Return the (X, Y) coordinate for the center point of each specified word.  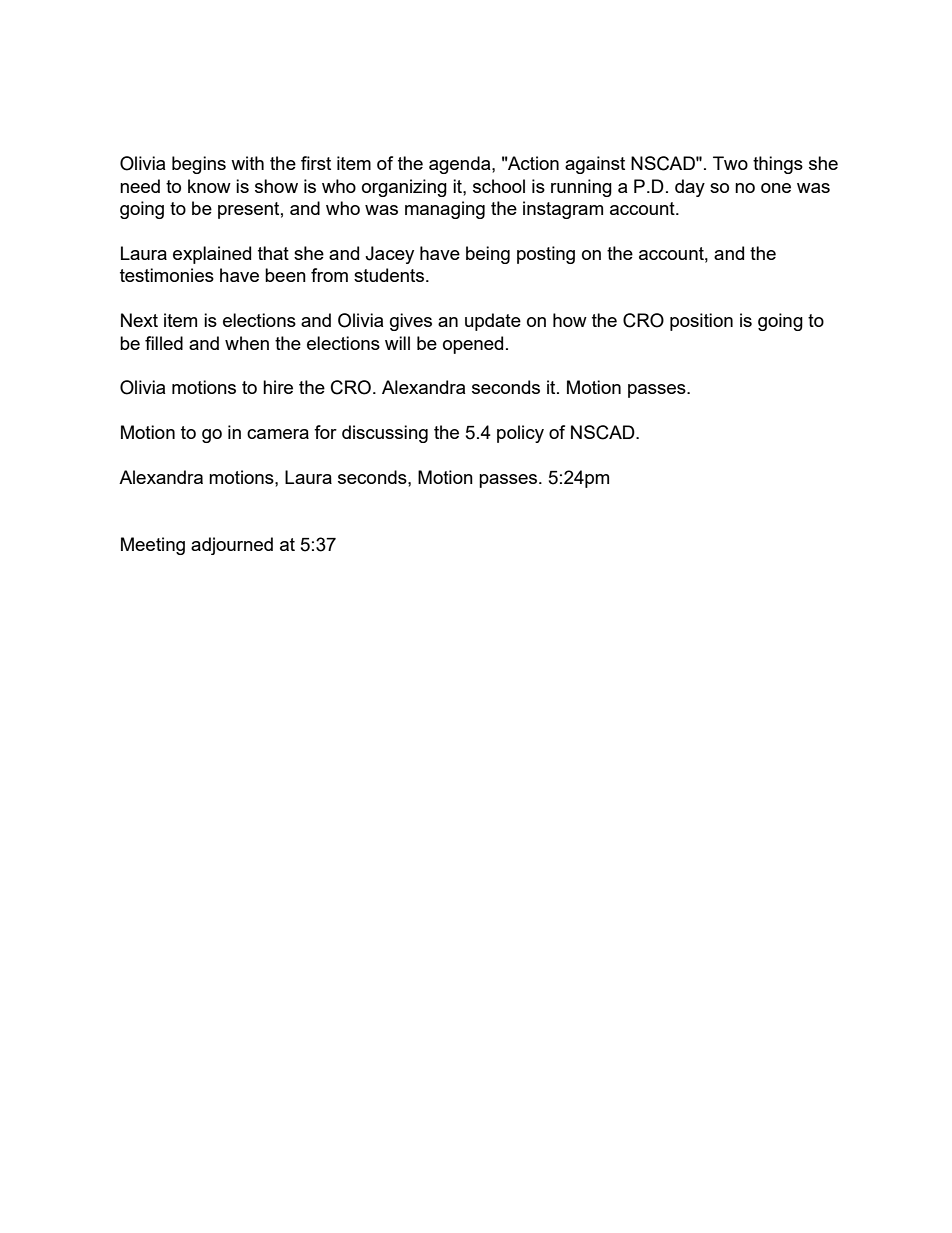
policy (520, 434)
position (701, 322)
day (690, 188)
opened (473, 345)
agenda (461, 165)
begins (199, 165)
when (247, 343)
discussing (385, 434)
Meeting (153, 546)
